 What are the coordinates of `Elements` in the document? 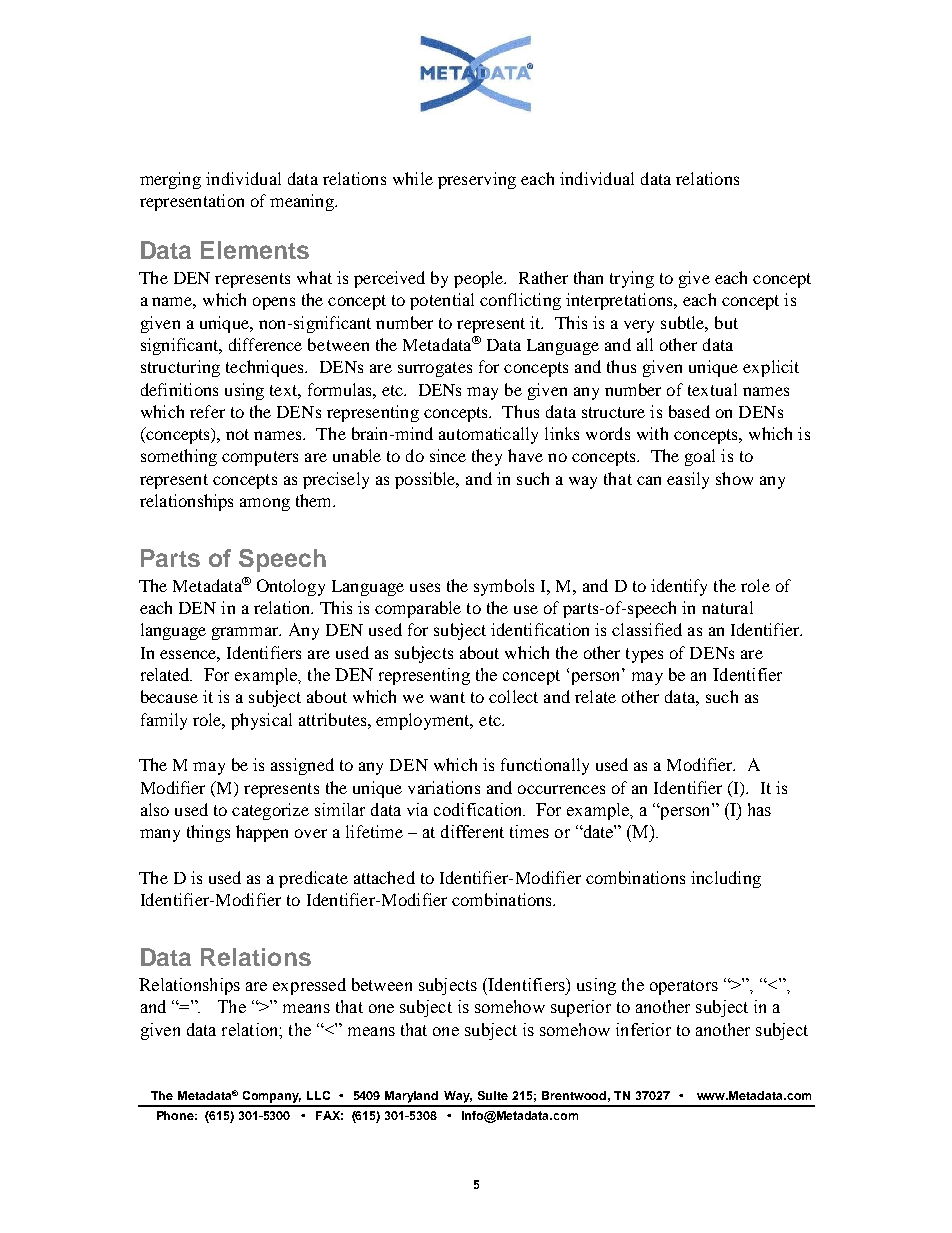 It's located at (255, 250).
